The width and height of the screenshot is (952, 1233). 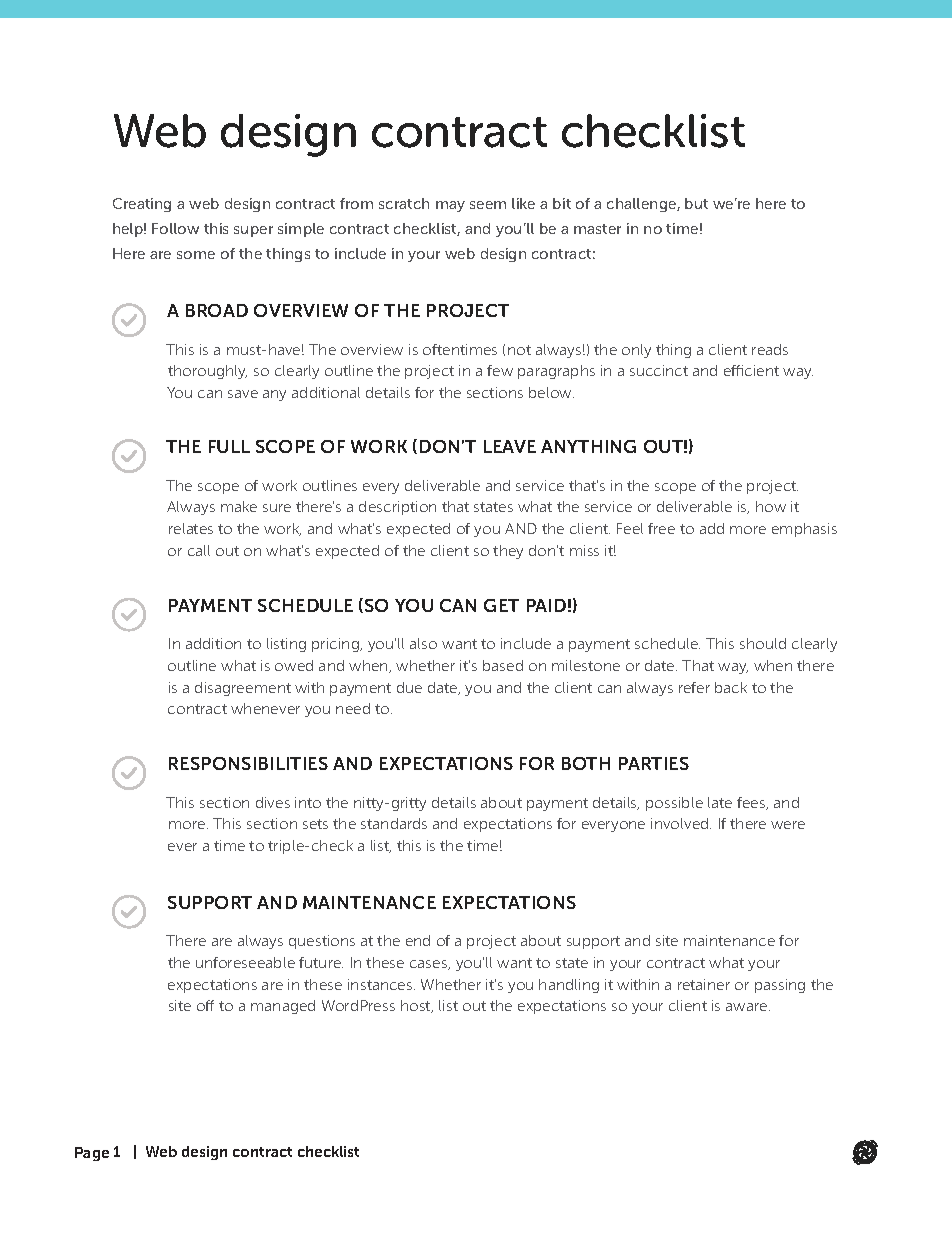 What do you see at coordinates (450, 206) in the screenshot?
I see `may` at bounding box center [450, 206].
